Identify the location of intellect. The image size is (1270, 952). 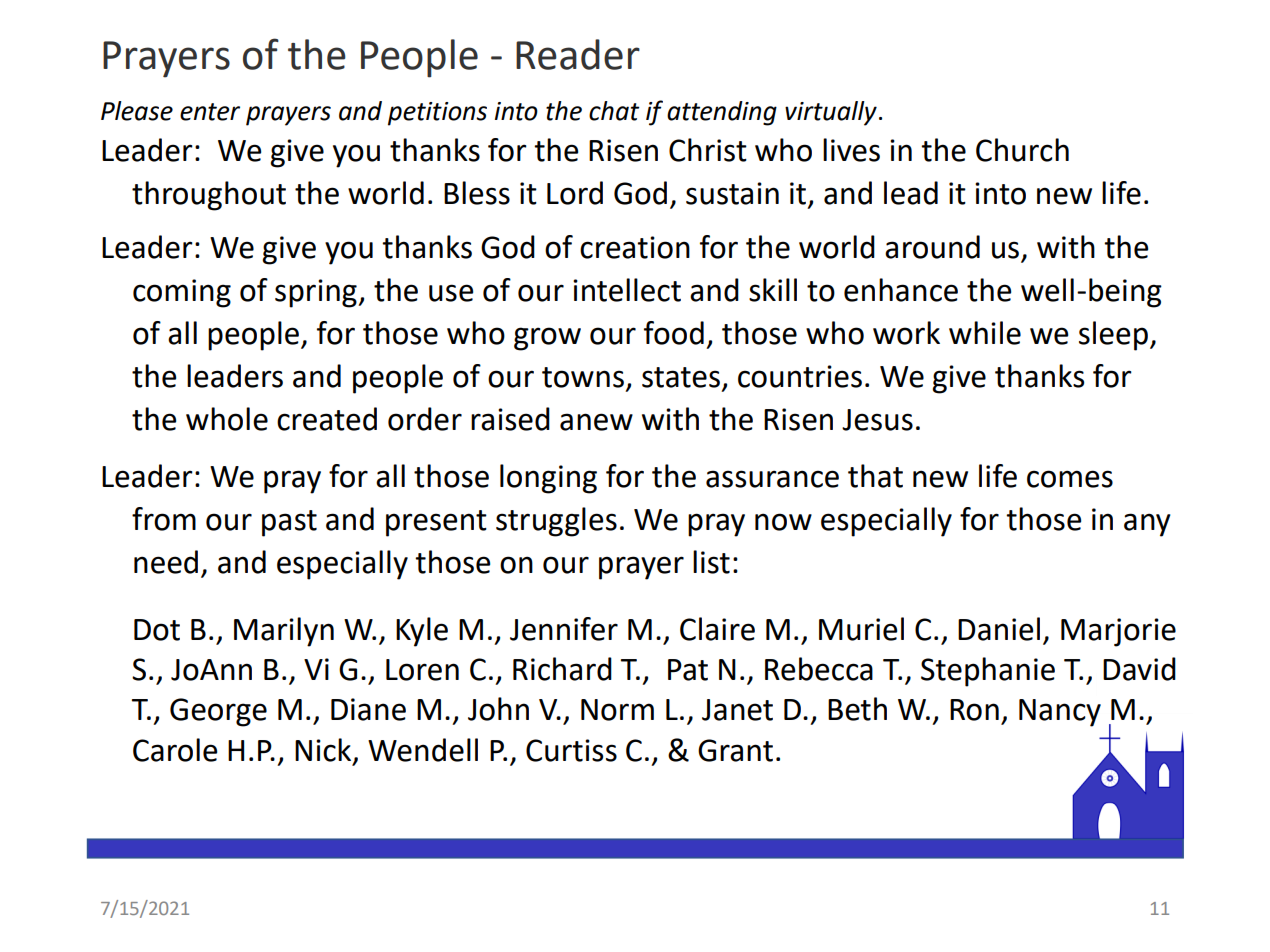
(627, 290).
